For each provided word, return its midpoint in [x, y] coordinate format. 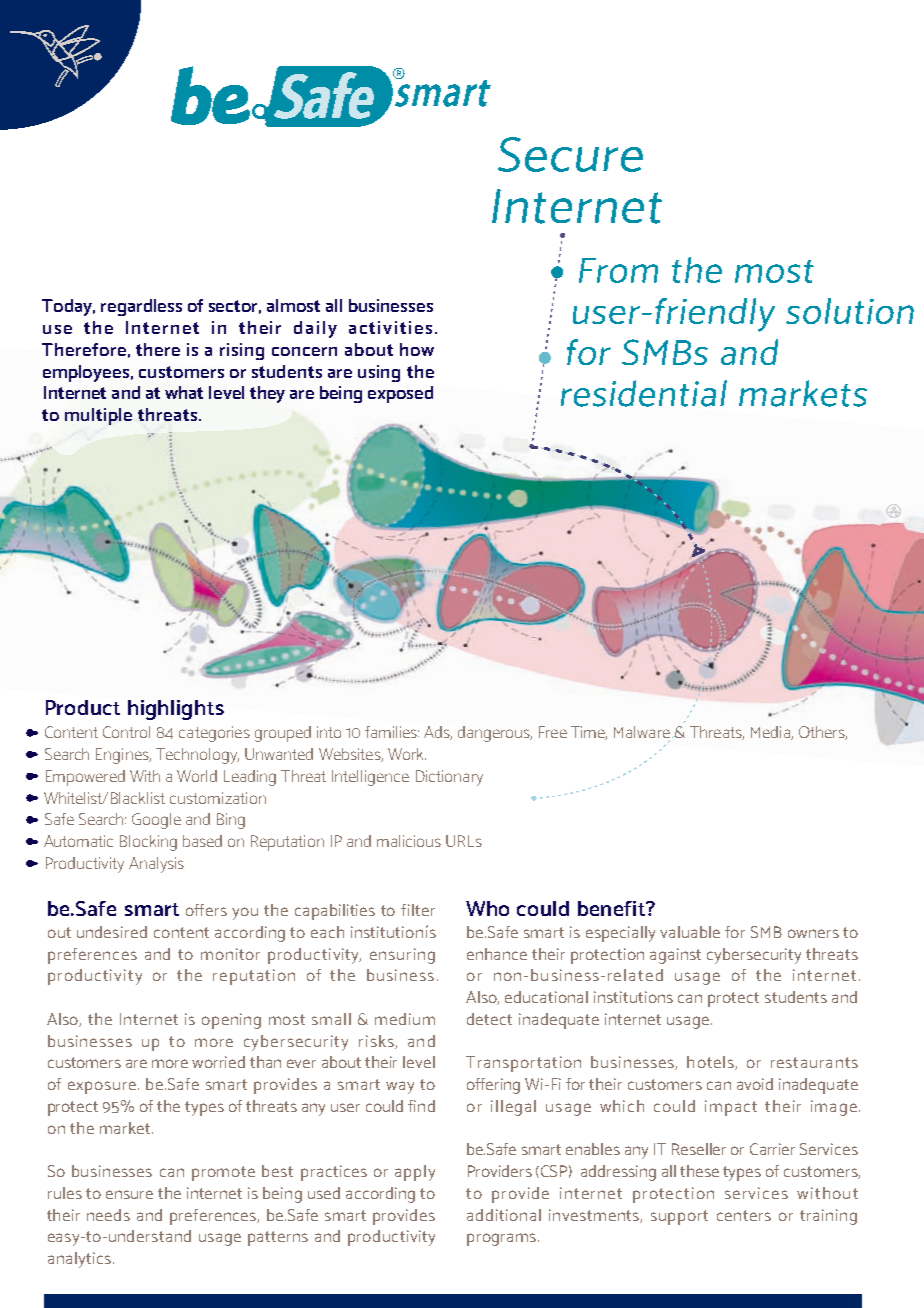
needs [108, 1215]
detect [489, 1019]
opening [231, 1021]
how [417, 349]
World [197, 776]
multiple [98, 416]
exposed [400, 394]
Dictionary [449, 778]
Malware [642, 733]
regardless [141, 307]
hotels [711, 1063]
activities [390, 327]
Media [771, 733]
